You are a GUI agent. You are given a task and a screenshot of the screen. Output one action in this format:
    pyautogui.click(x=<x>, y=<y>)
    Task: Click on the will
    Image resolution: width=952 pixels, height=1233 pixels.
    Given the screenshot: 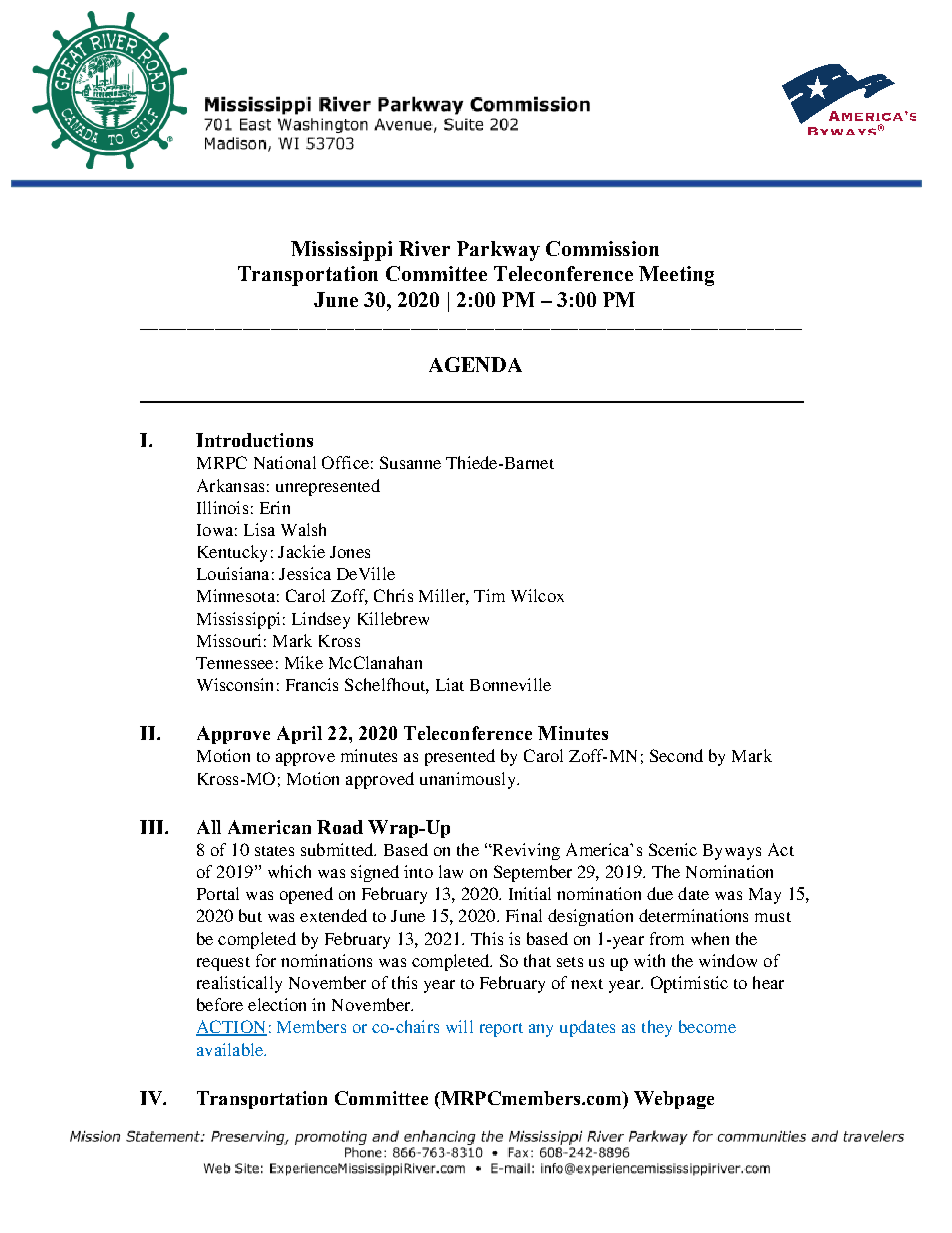 What is the action you would take?
    pyautogui.click(x=459, y=1026)
